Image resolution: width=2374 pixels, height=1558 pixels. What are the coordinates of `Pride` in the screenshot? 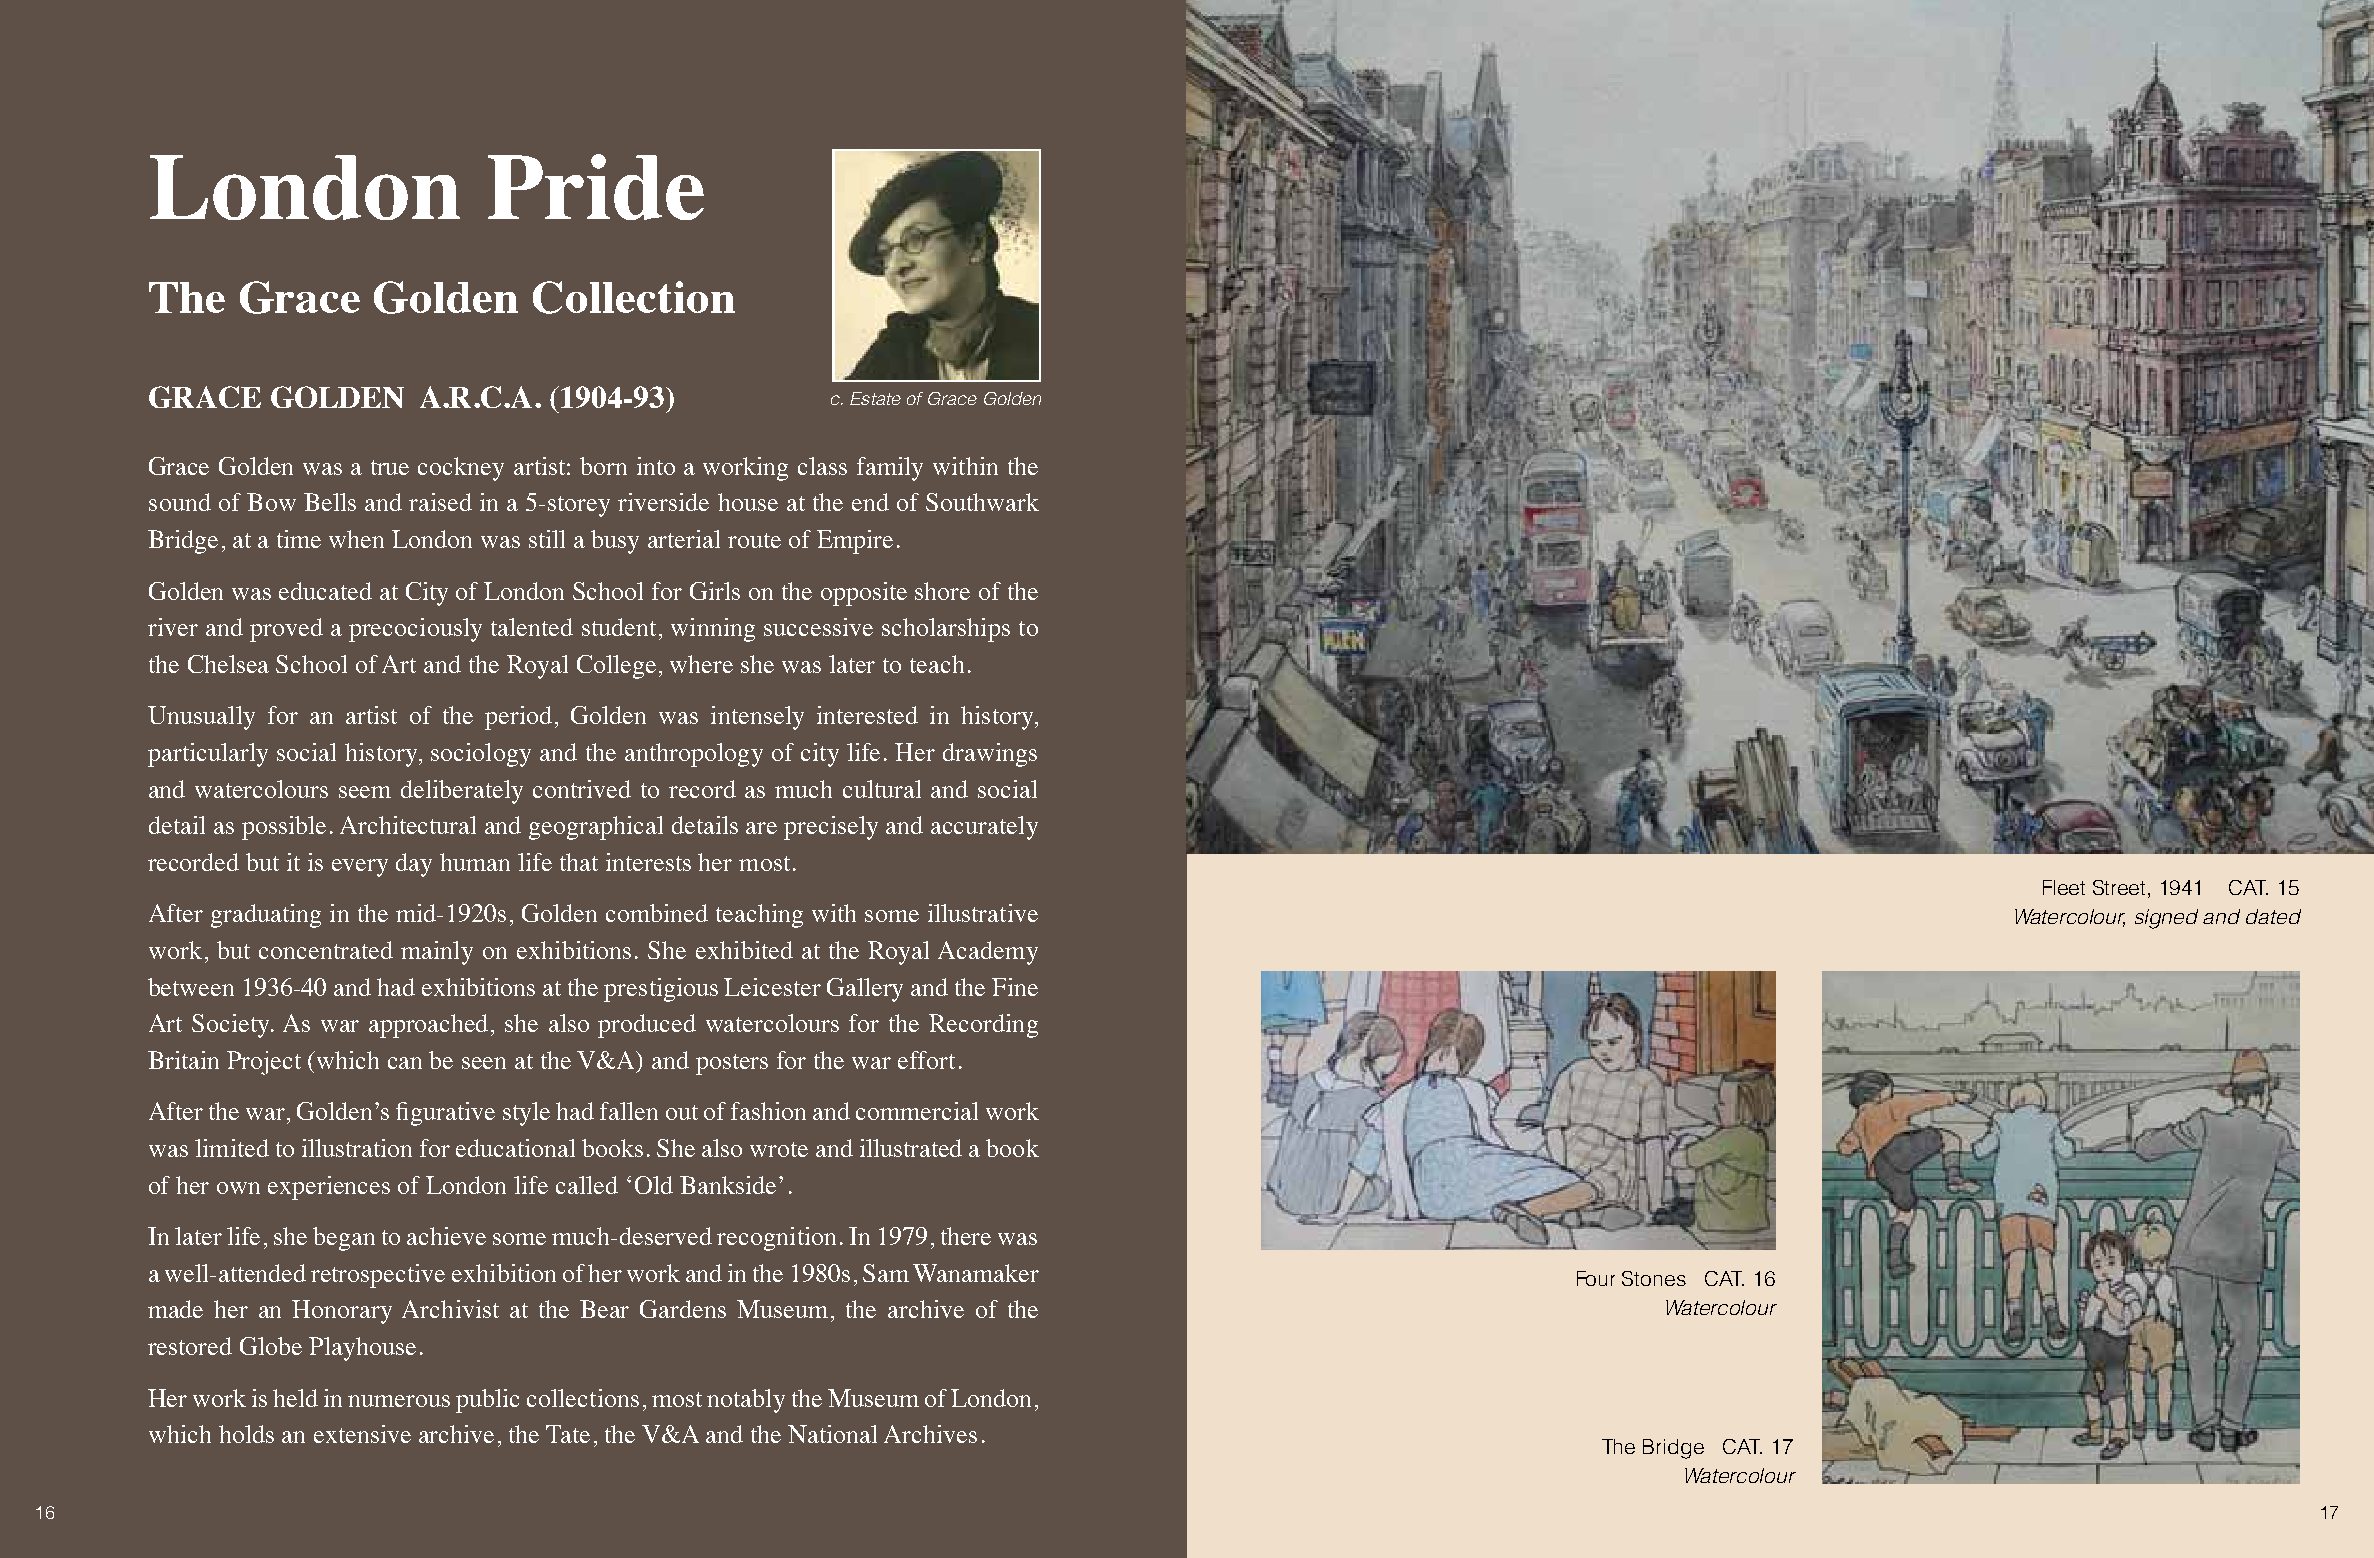 It's located at (596, 187).
